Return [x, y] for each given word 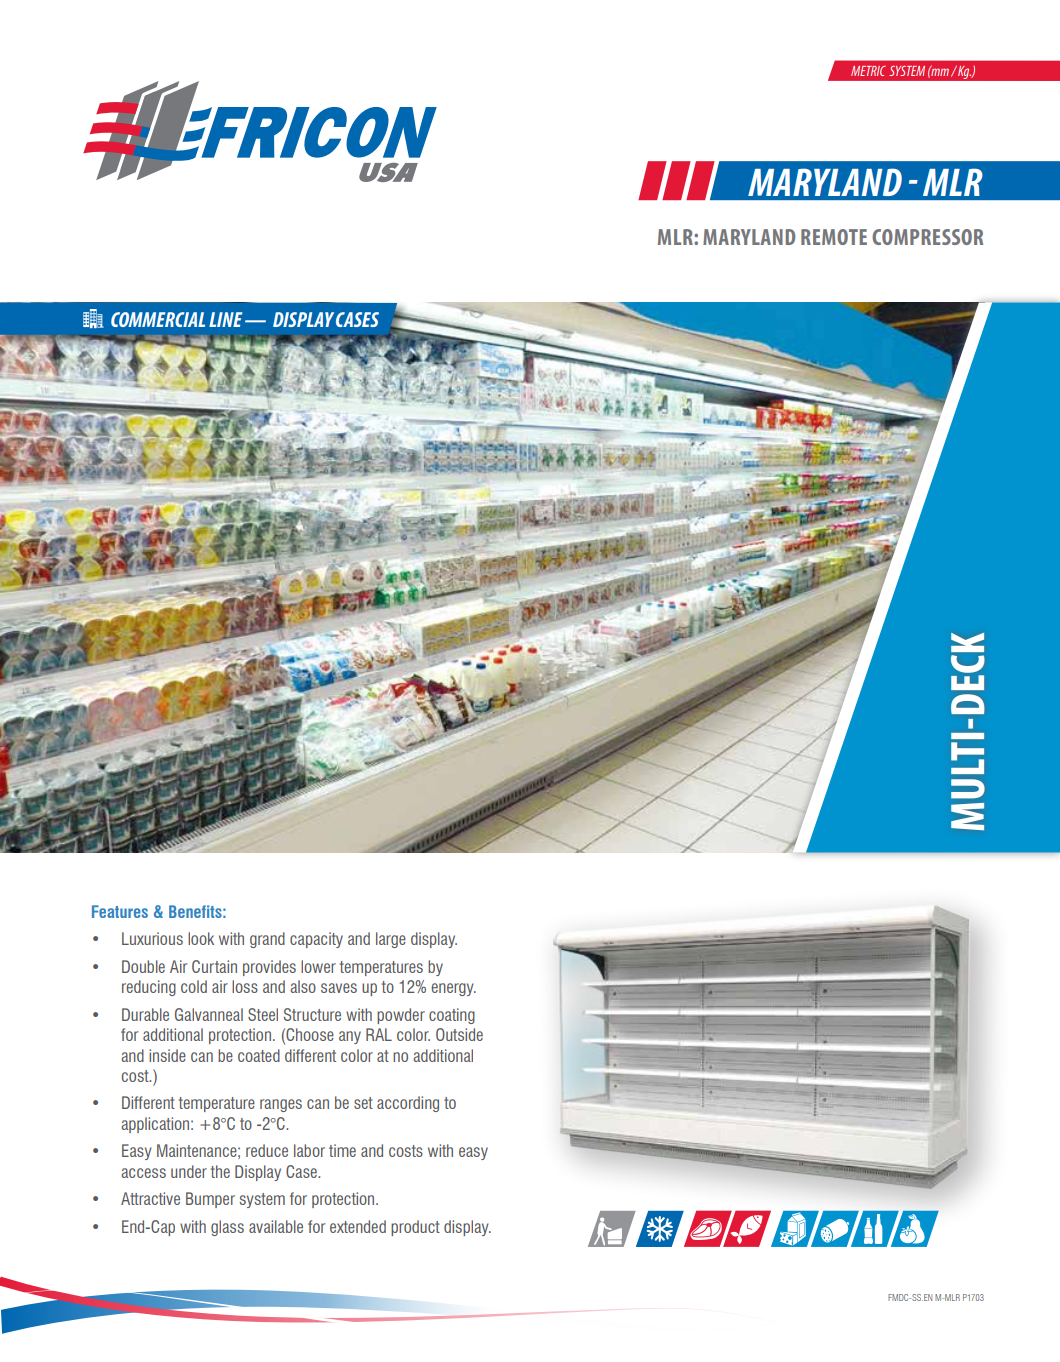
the [220, 1171]
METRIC [868, 71]
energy [453, 989]
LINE [225, 319]
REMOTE [834, 237]
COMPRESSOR [927, 237]
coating [452, 1016]
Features [120, 911]
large [391, 940]
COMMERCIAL [158, 319]
